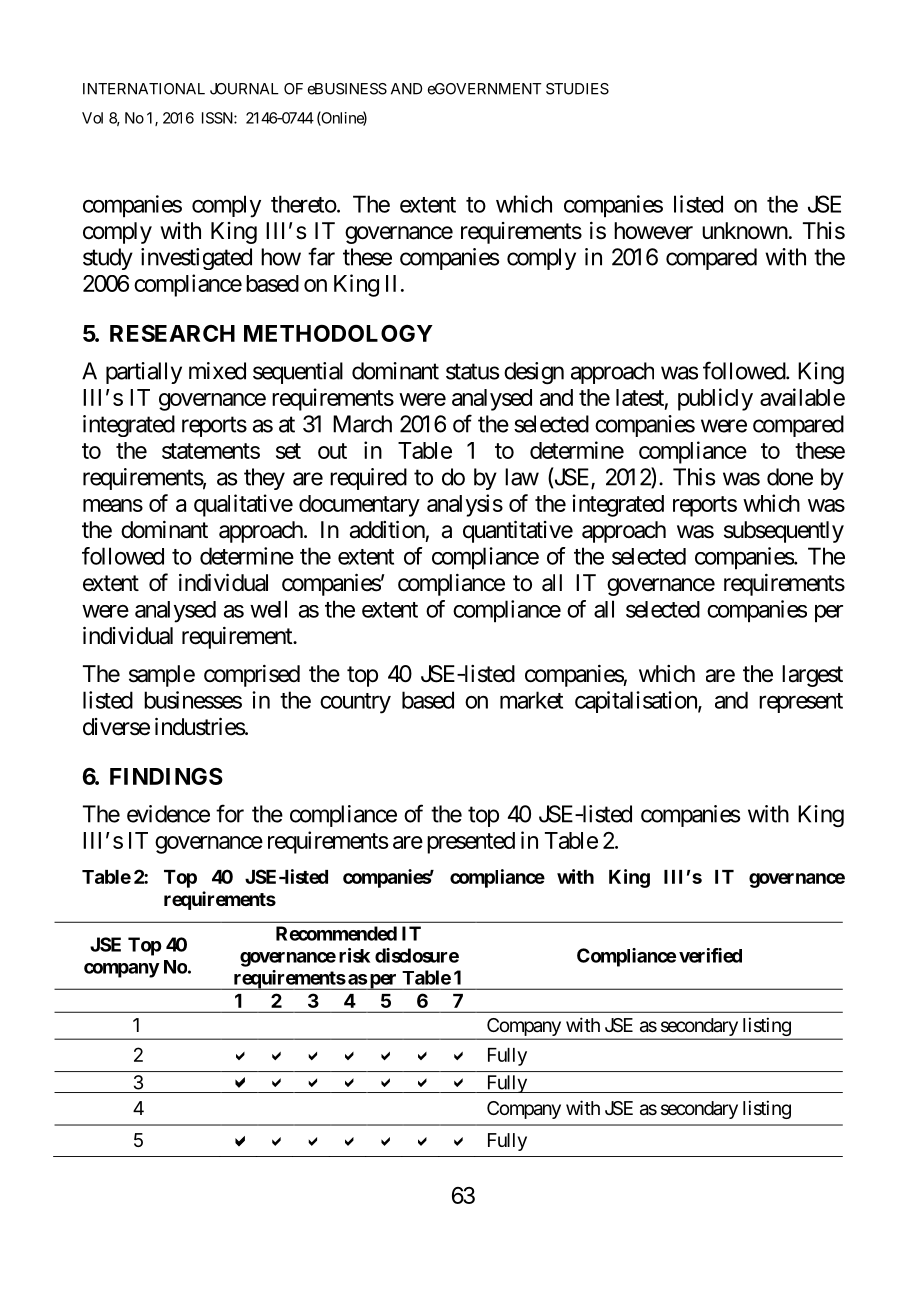  Describe the element at coordinates (387, 529) in the screenshot. I see `addition` at that location.
